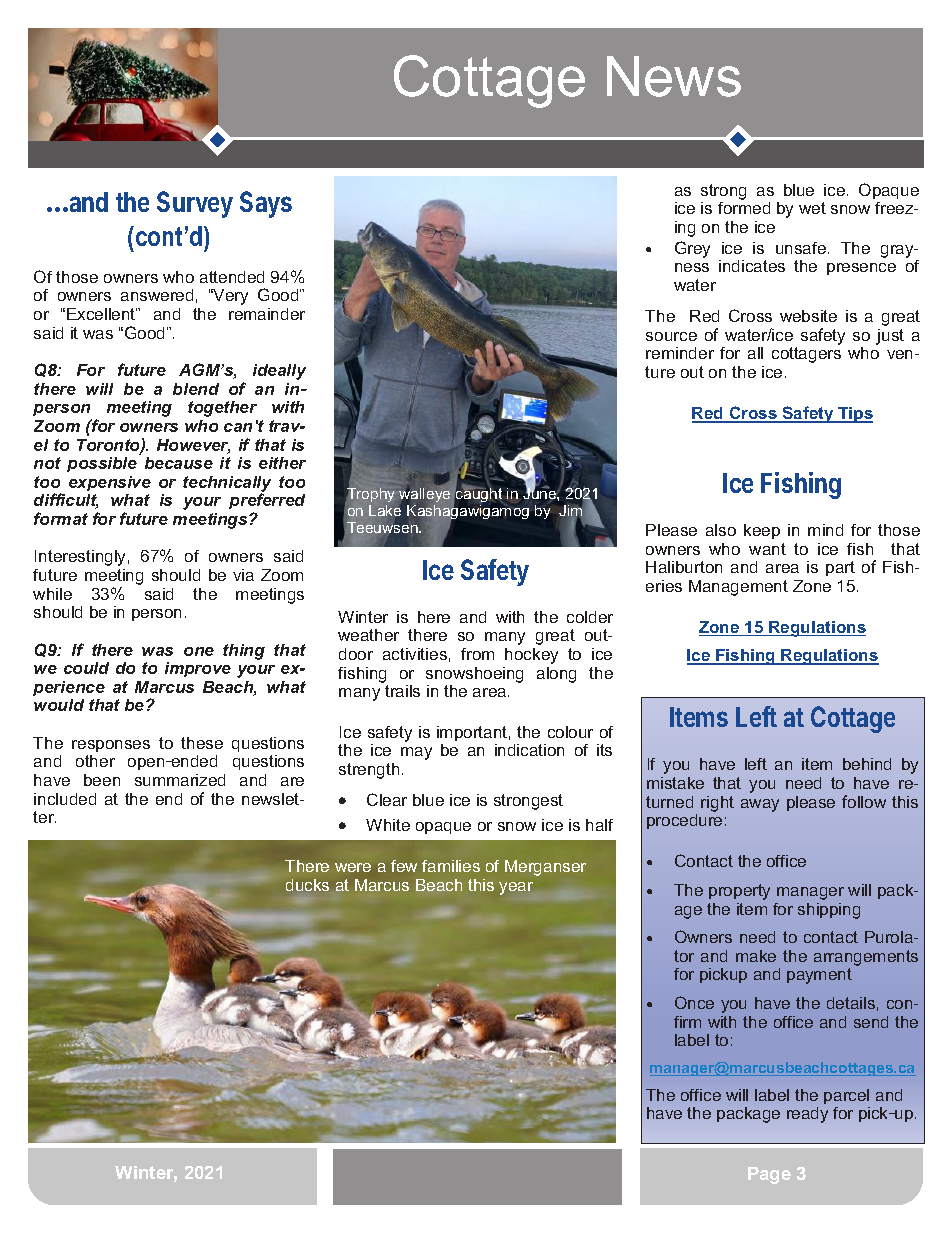 This screenshot has width=952, height=1233. I want to click on families, so click(451, 866).
